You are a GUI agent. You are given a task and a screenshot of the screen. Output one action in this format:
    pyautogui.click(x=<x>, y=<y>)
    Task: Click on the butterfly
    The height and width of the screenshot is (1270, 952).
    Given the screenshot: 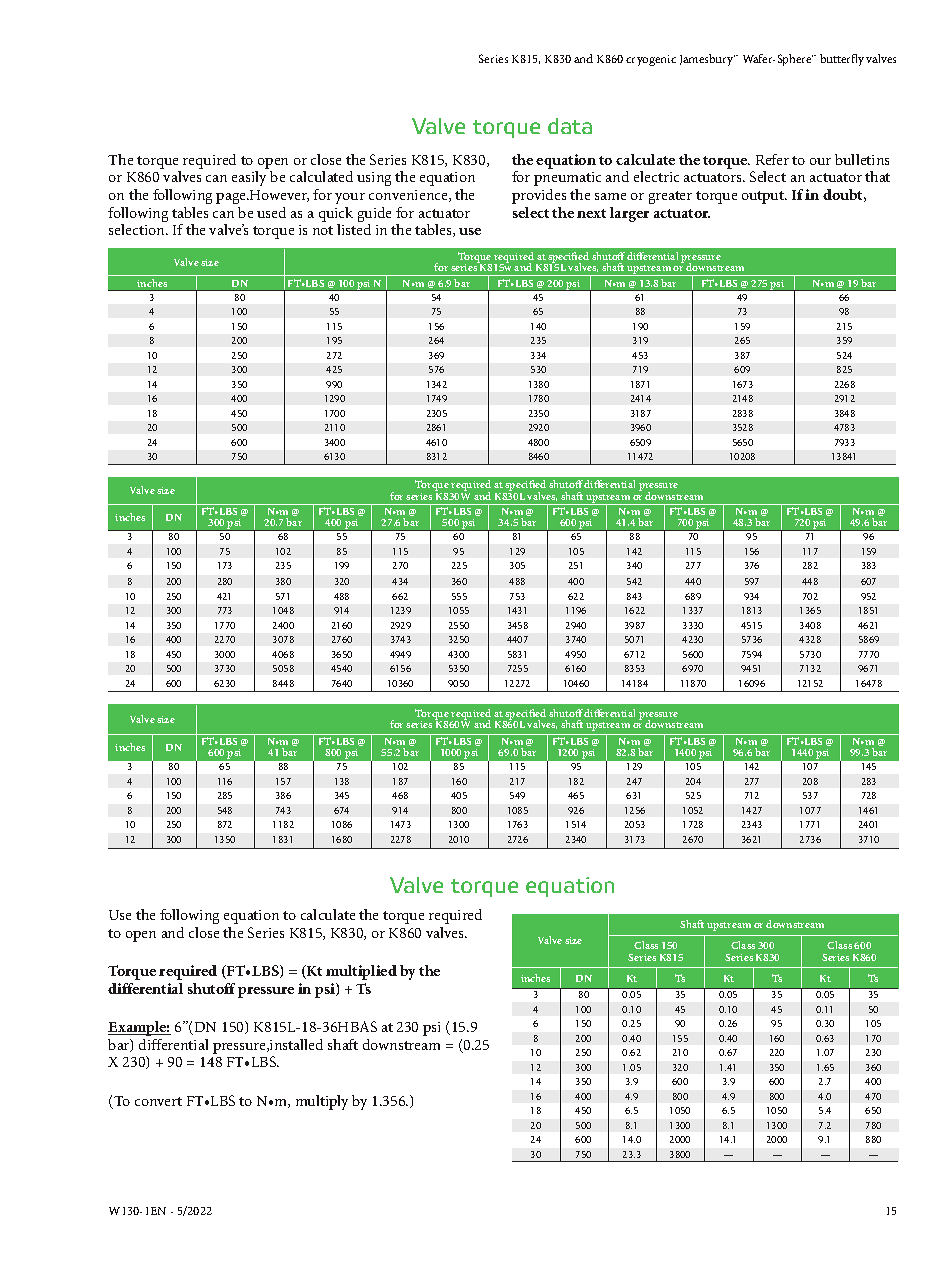 What is the action you would take?
    pyautogui.click(x=842, y=60)
